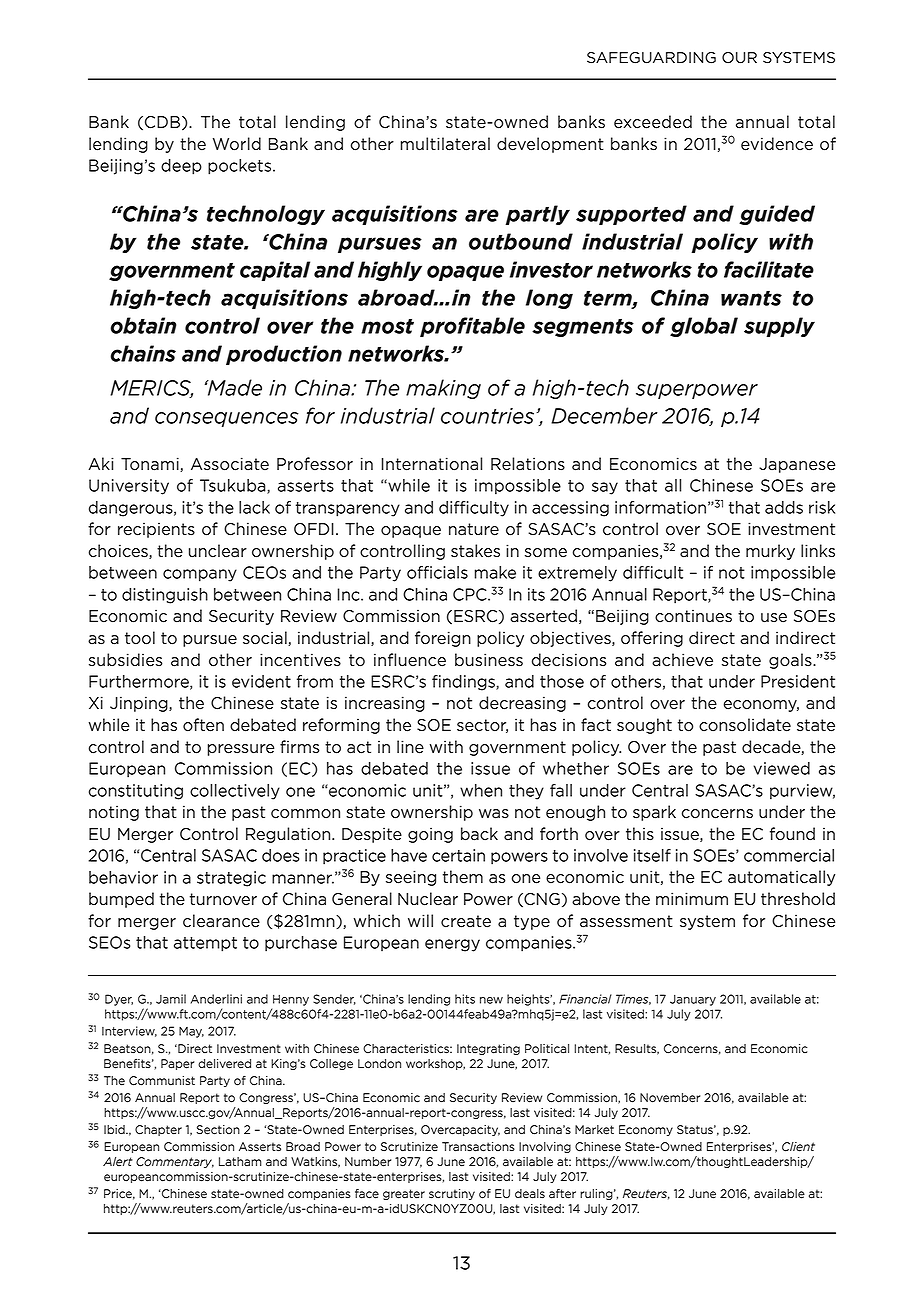  What do you see at coordinates (489, 660) in the page?
I see `business` at bounding box center [489, 660].
